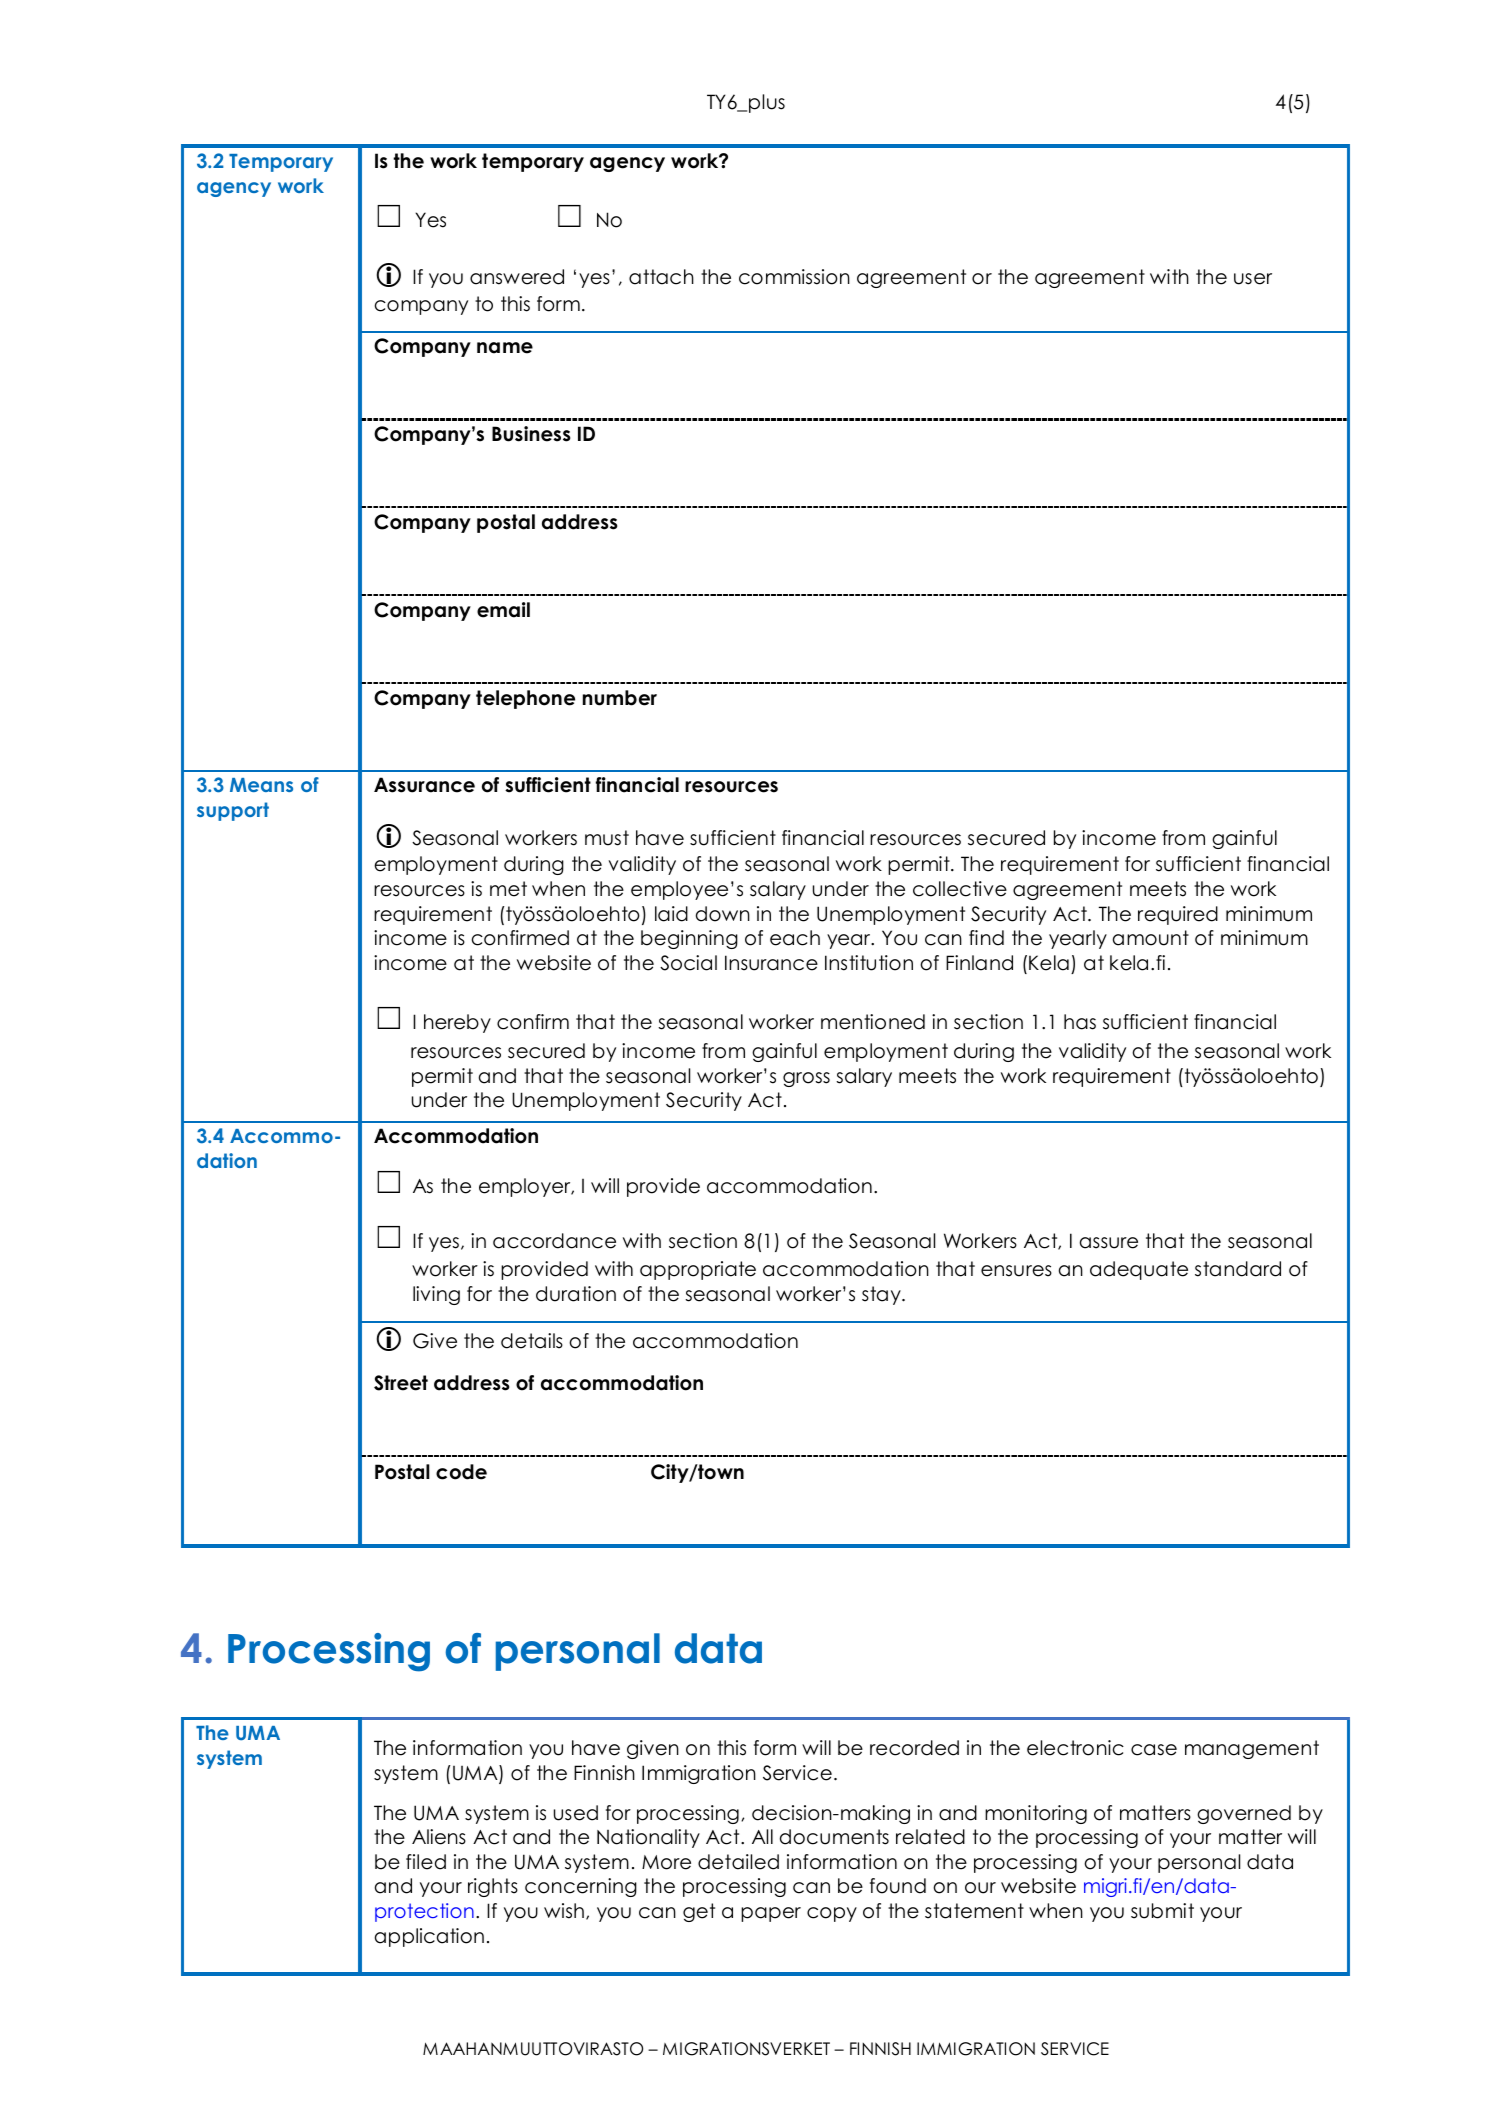  I want to click on name, so click(505, 348).
